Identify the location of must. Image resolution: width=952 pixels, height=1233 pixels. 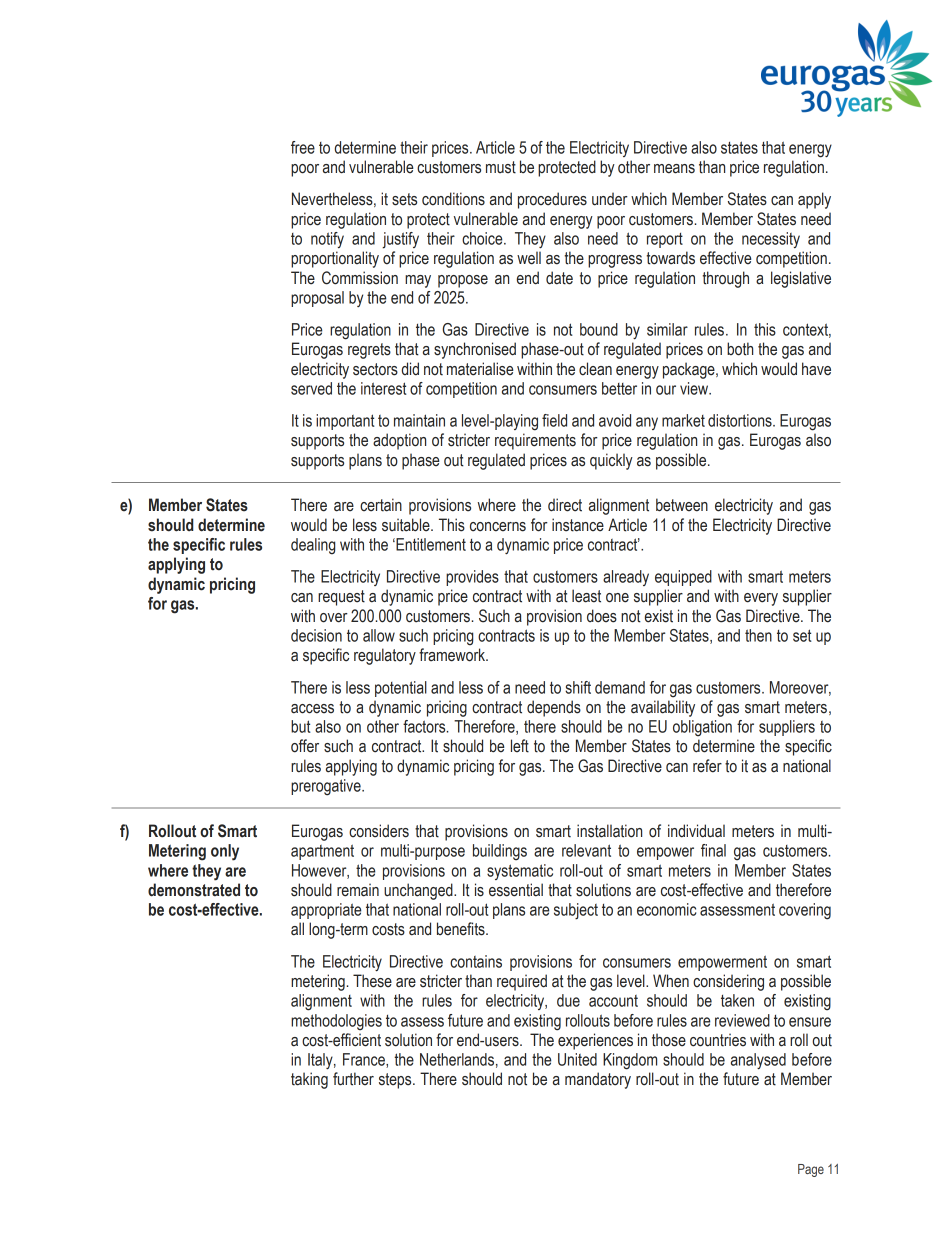
(501, 167).
